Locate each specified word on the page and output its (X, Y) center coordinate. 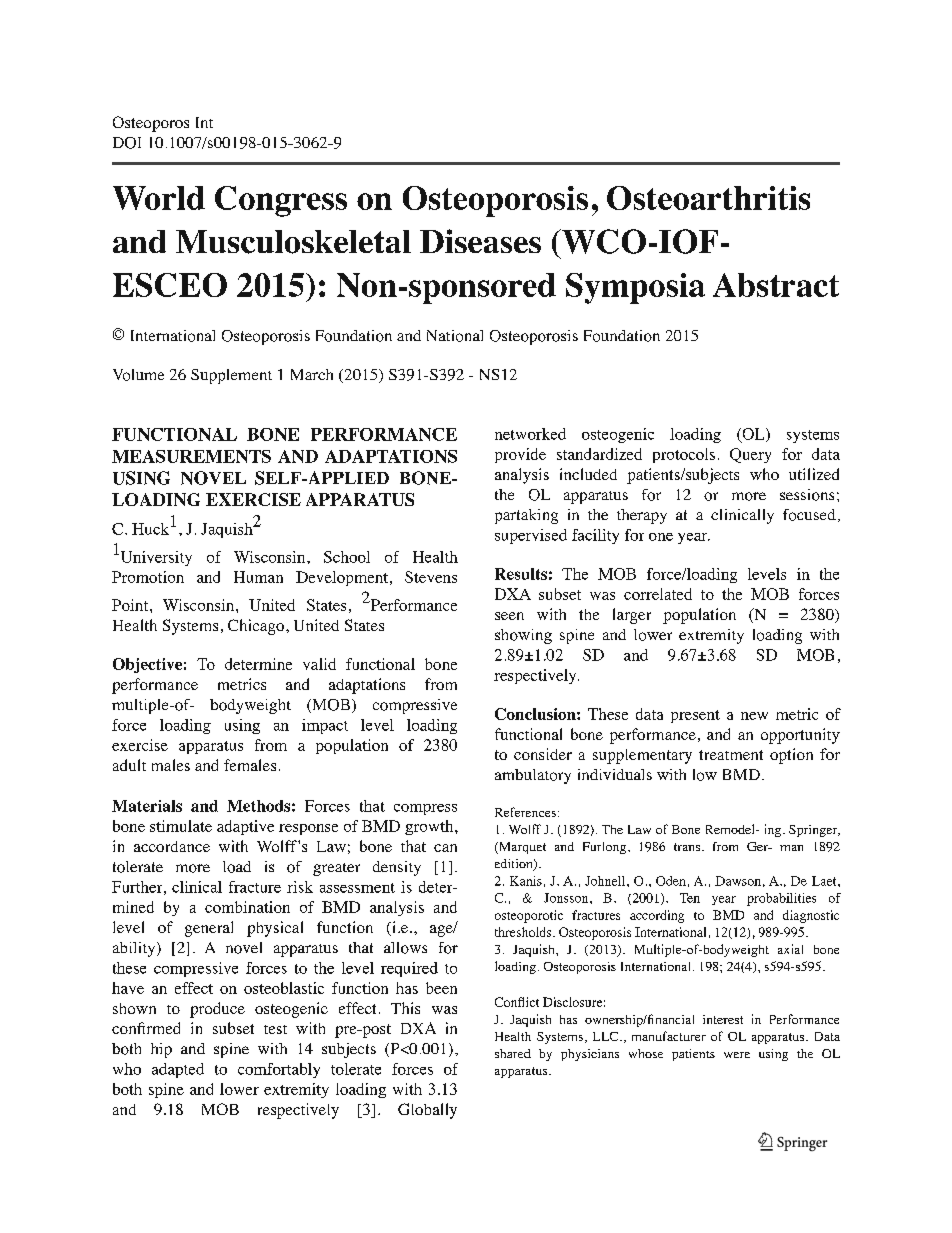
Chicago (256, 627)
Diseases (480, 241)
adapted (178, 1070)
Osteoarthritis (708, 198)
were (737, 1055)
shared (513, 1053)
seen (509, 616)
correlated (658, 594)
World (159, 198)
